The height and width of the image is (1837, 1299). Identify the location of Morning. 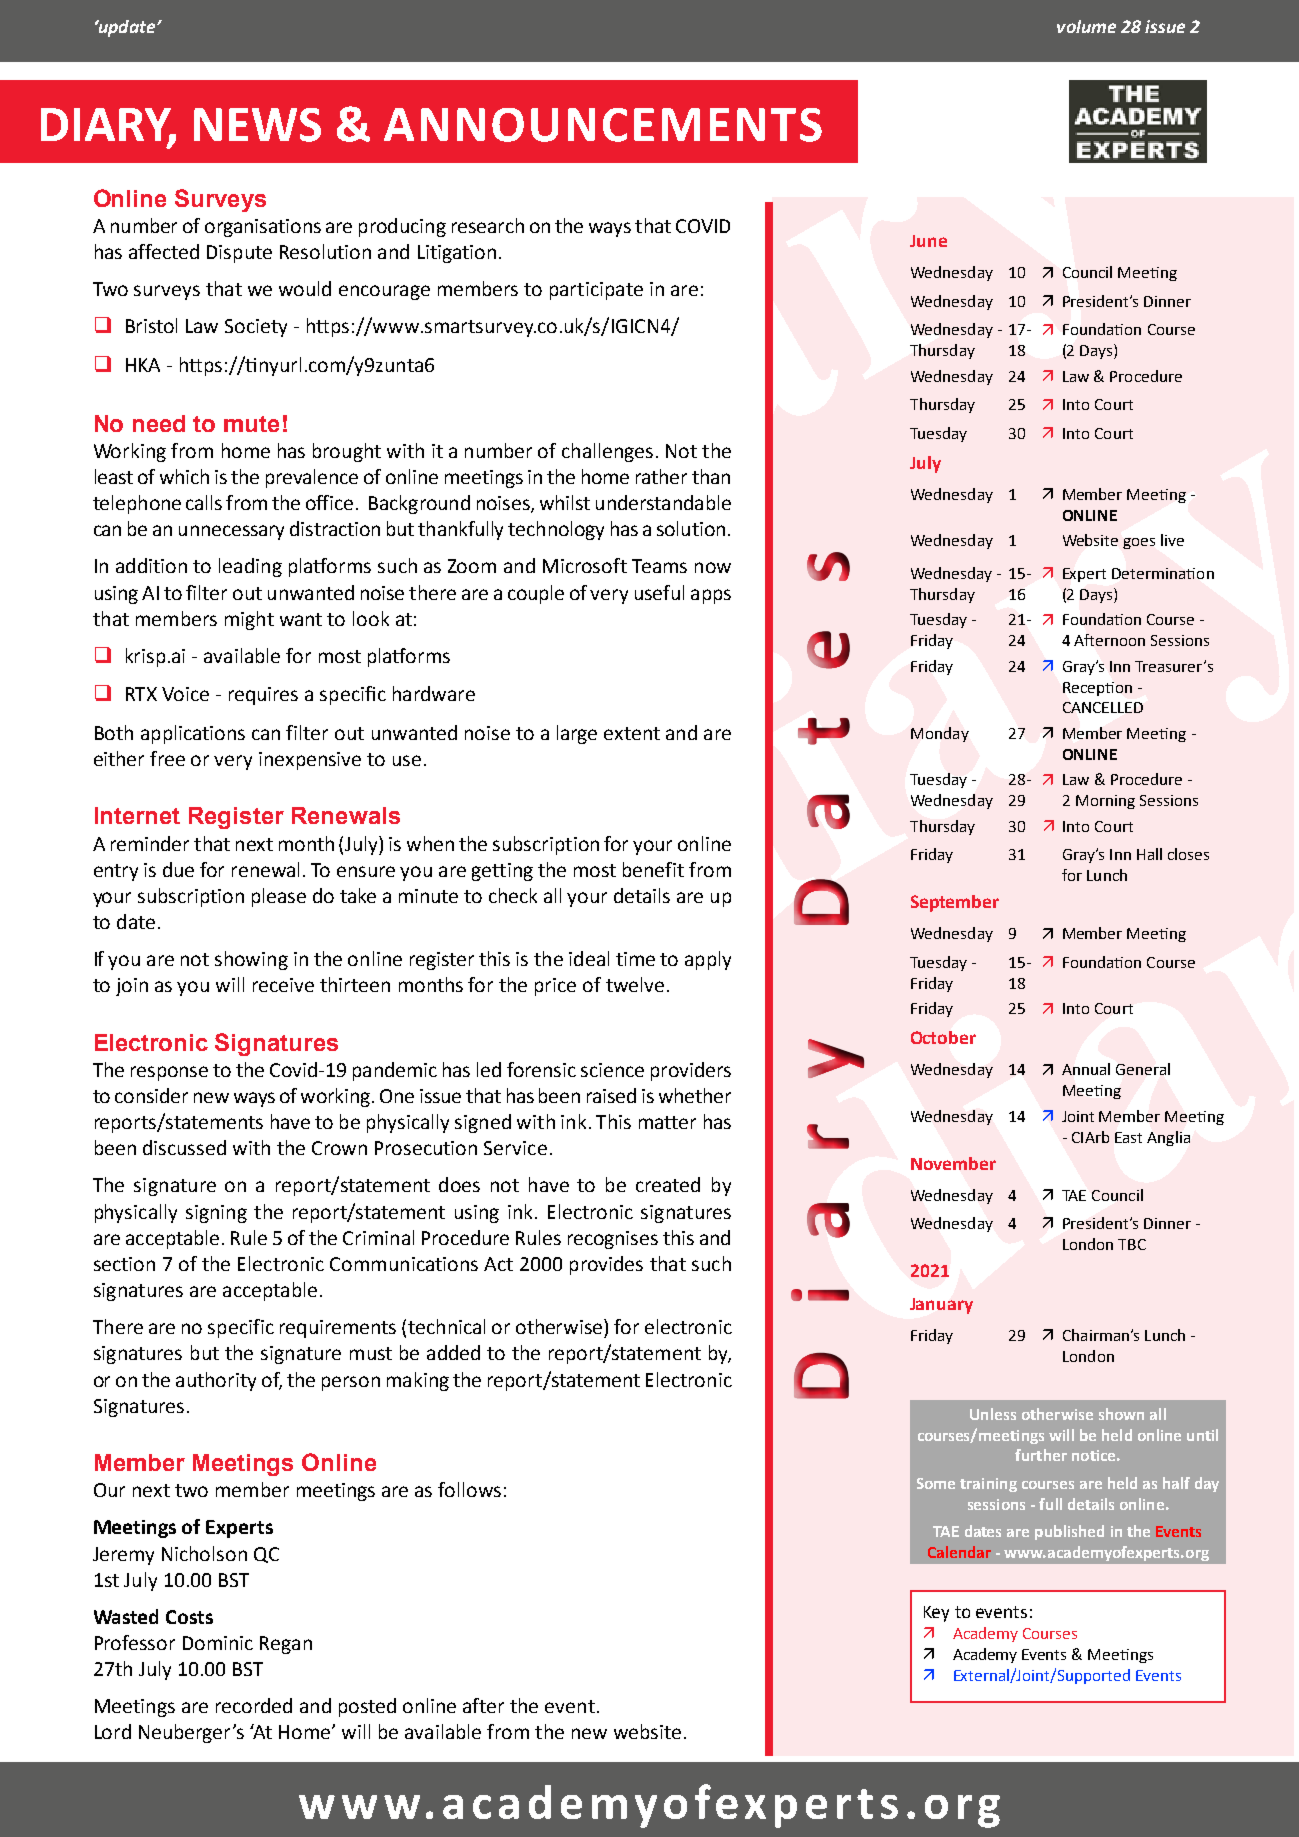
(1105, 802).
